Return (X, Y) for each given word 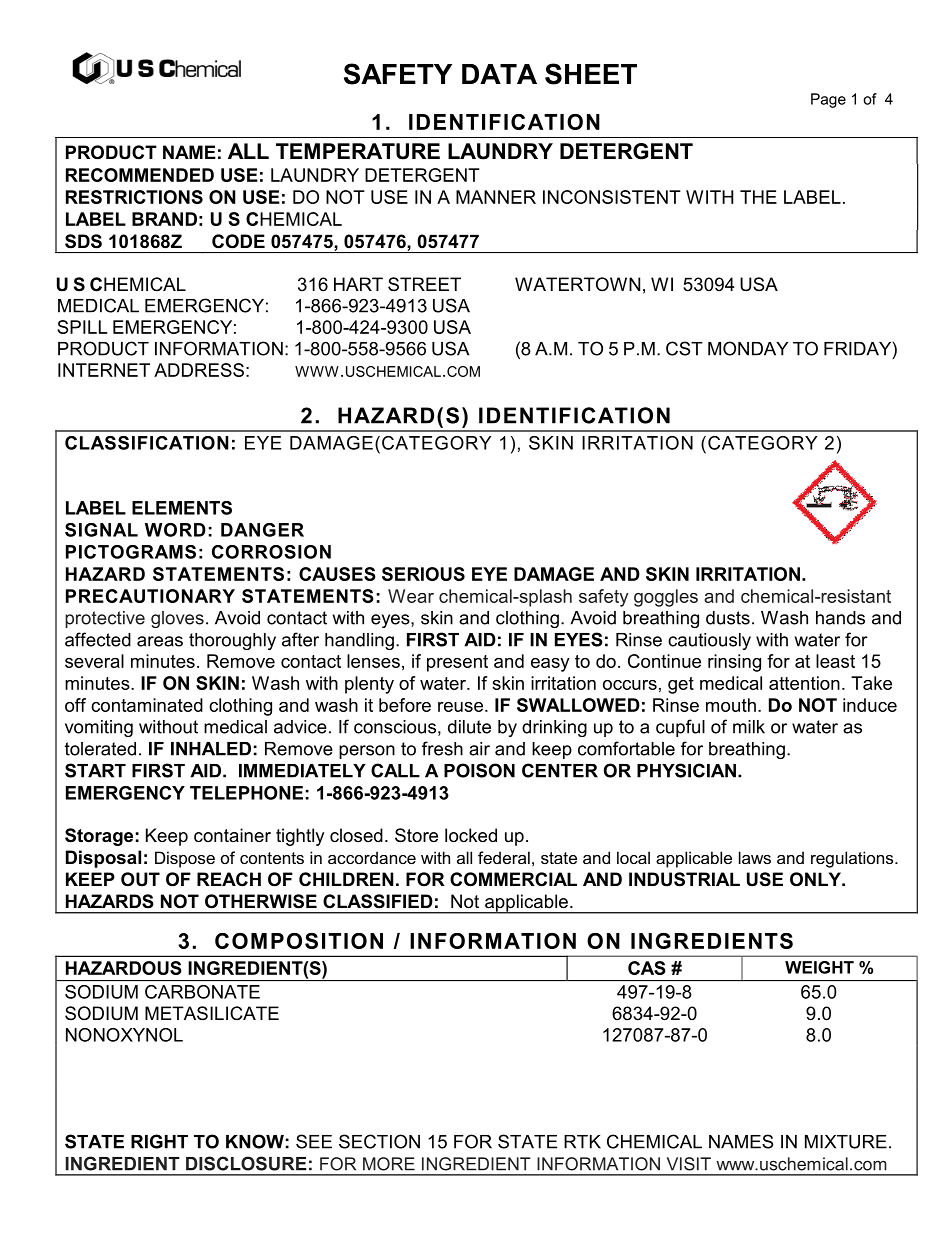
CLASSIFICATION (147, 443)
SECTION (379, 1141)
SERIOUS (423, 574)
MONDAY (748, 348)
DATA (499, 74)
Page (828, 100)
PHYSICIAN (686, 770)
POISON (479, 770)
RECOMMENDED (140, 175)
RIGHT (159, 1141)
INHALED (211, 749)
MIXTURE (846, 1142)
